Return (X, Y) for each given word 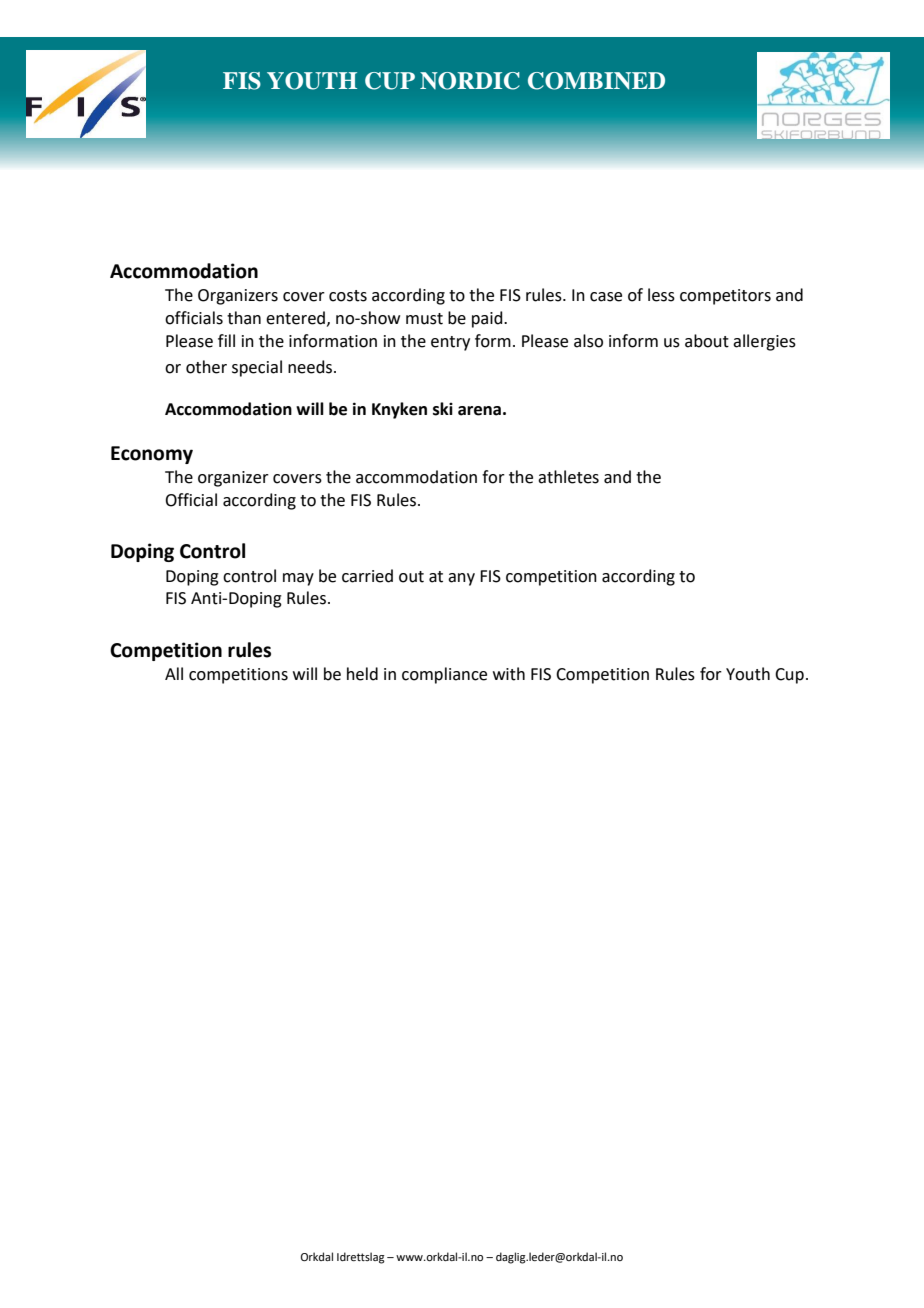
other (206, 367)
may (298, 579)
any (461, 579)
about (707, 341)
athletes (568, 477)
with (509, 674)
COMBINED (596, 81)
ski (443, 409)
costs (348, 296)
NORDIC (470, 81)
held (362, 674)
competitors (725, 297)
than (244, 318)
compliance (444, 675)
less (661, 295)
